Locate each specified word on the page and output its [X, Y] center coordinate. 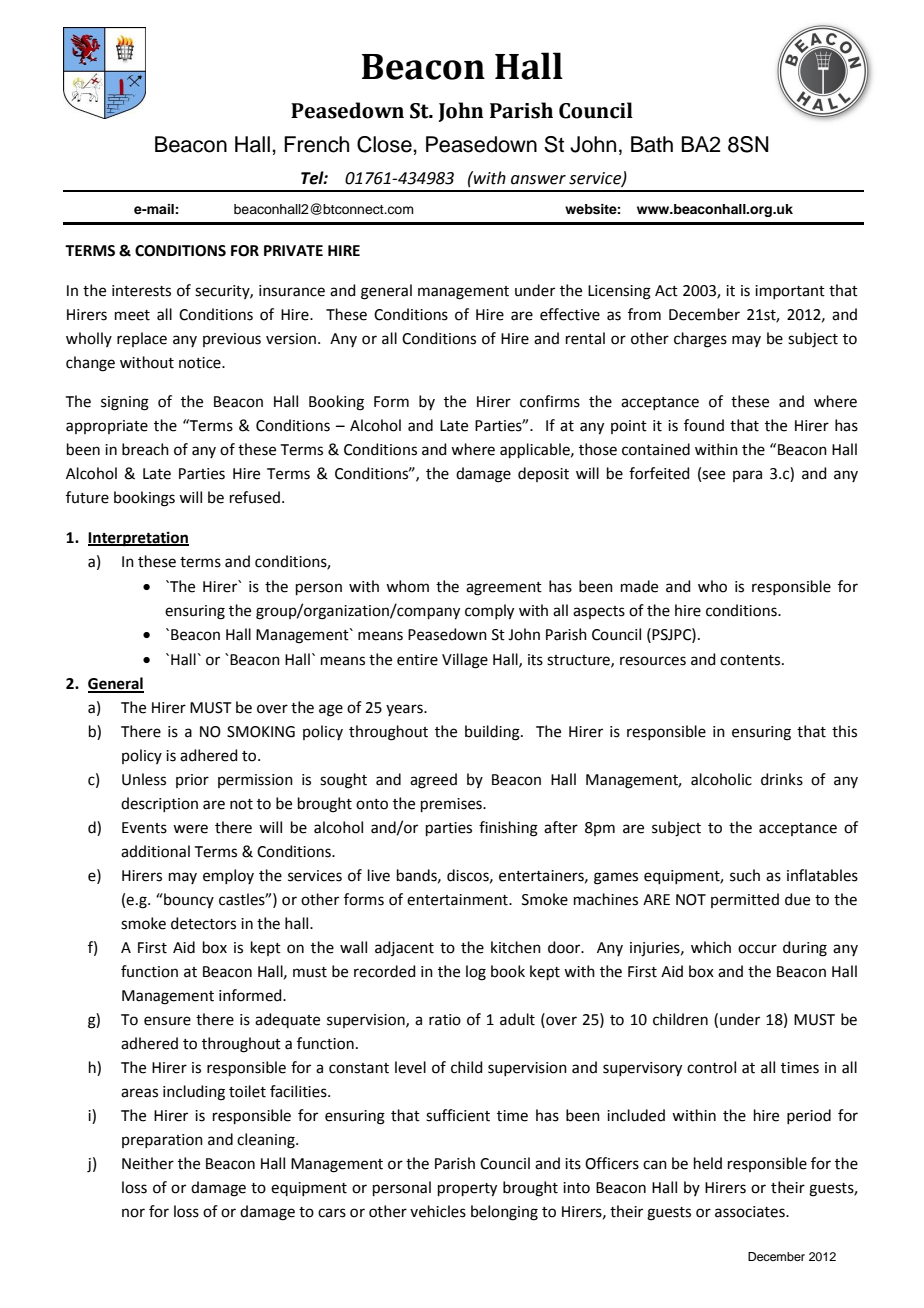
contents [751, 660]
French [316, 144]
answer [538, 180]
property [467, 1190]
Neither [148, 1163]
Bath [652, 144]
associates [751, 1212]
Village [465, 661]
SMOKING [261, 732]
